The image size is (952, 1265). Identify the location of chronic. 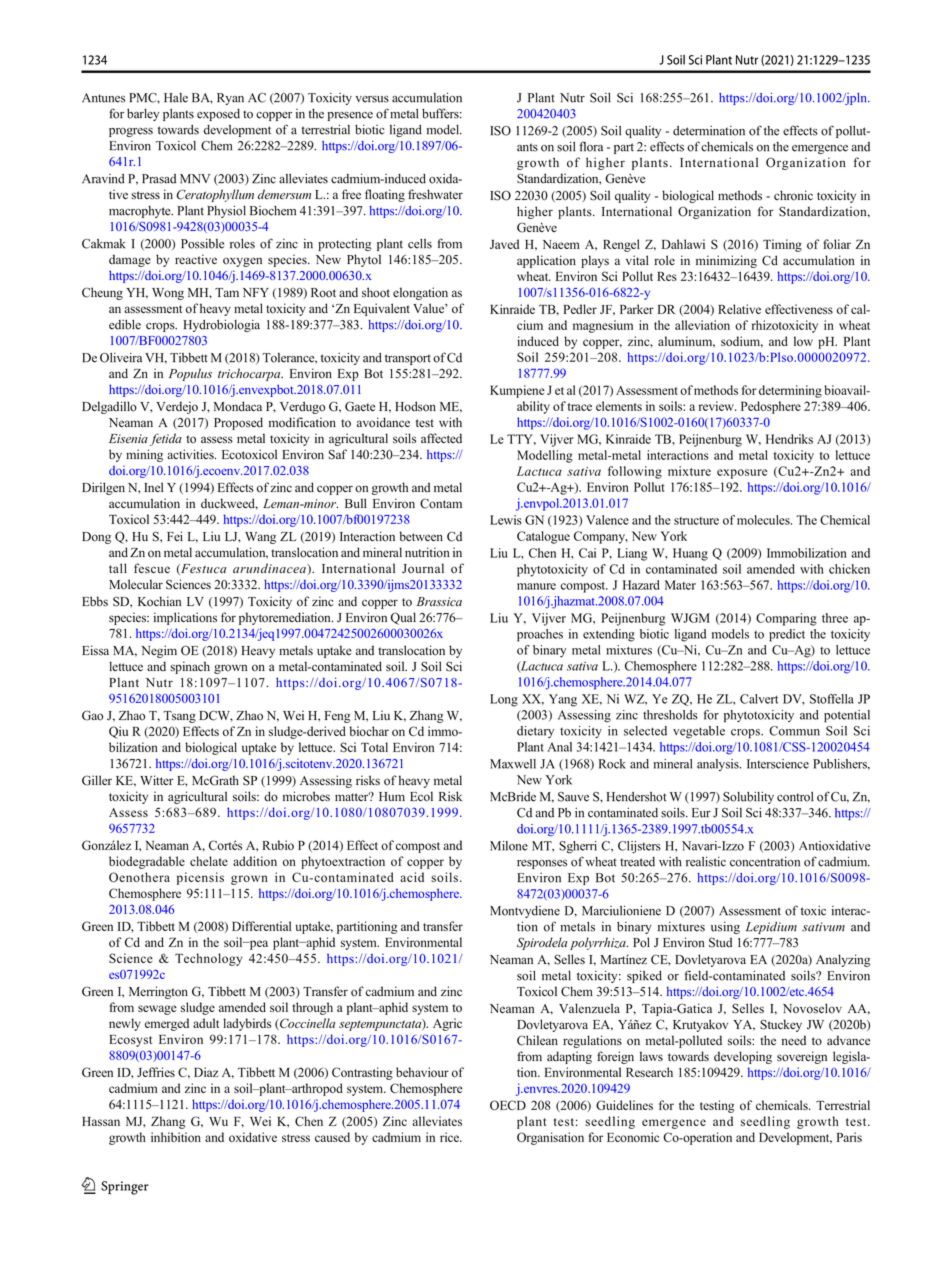
(793, 195).
